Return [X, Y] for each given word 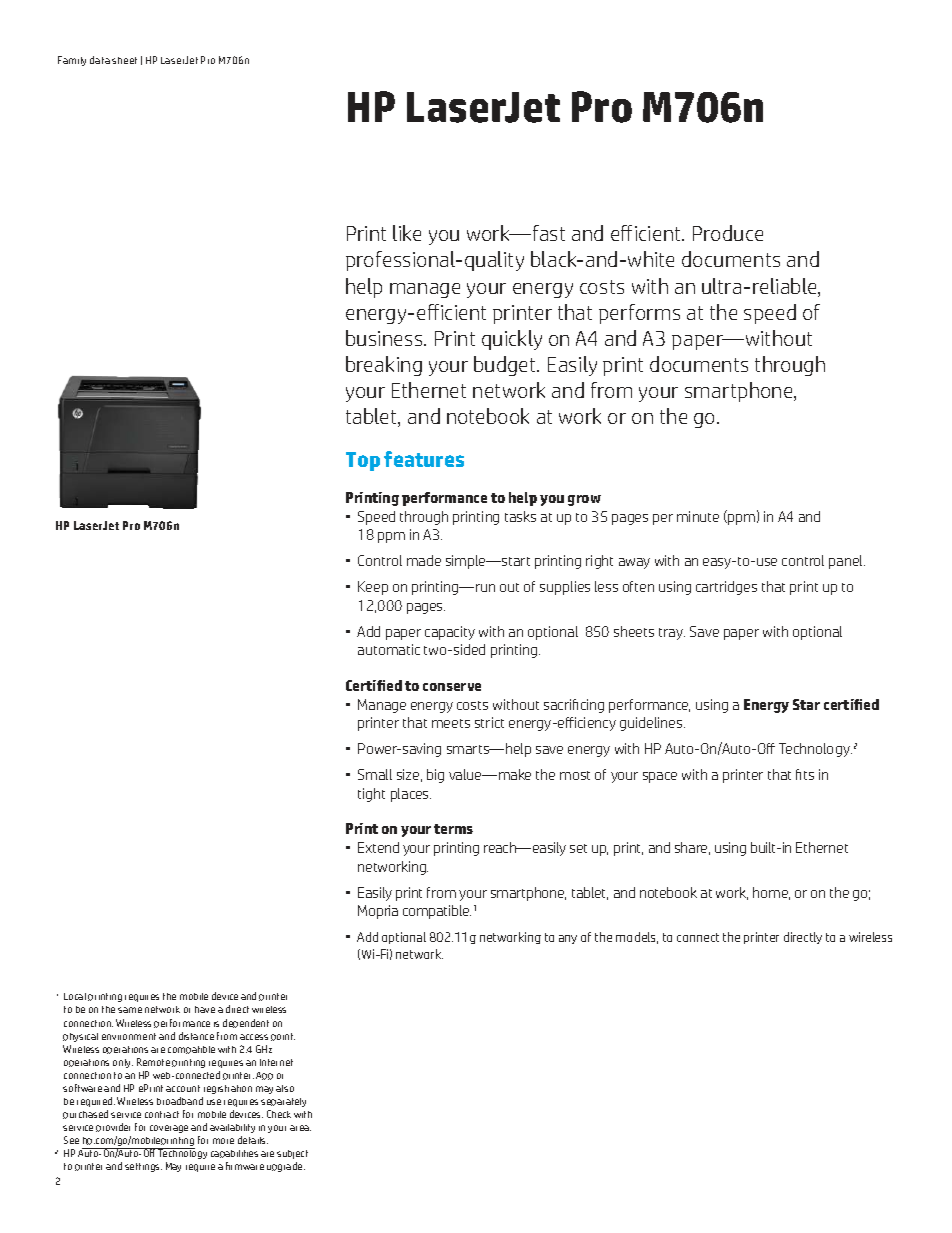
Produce [728, 233]
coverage [169, 1129]
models [637, 938]
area [300, 1128]
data [100, 60]
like [407, 233]
